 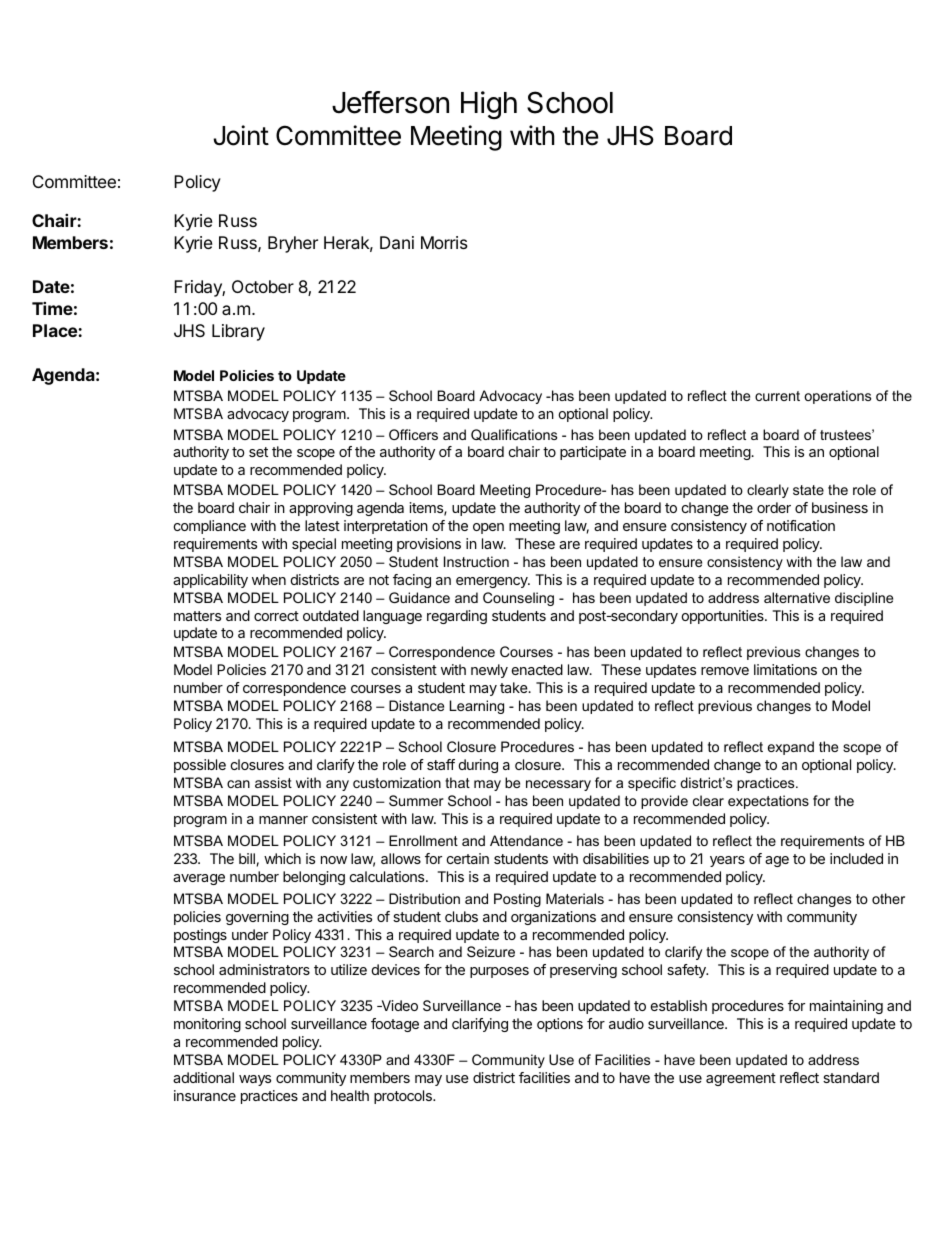 What do you see at coordinates (197, 616) in the screenshot?
I see `matters` at bounding box center [197, 616].
